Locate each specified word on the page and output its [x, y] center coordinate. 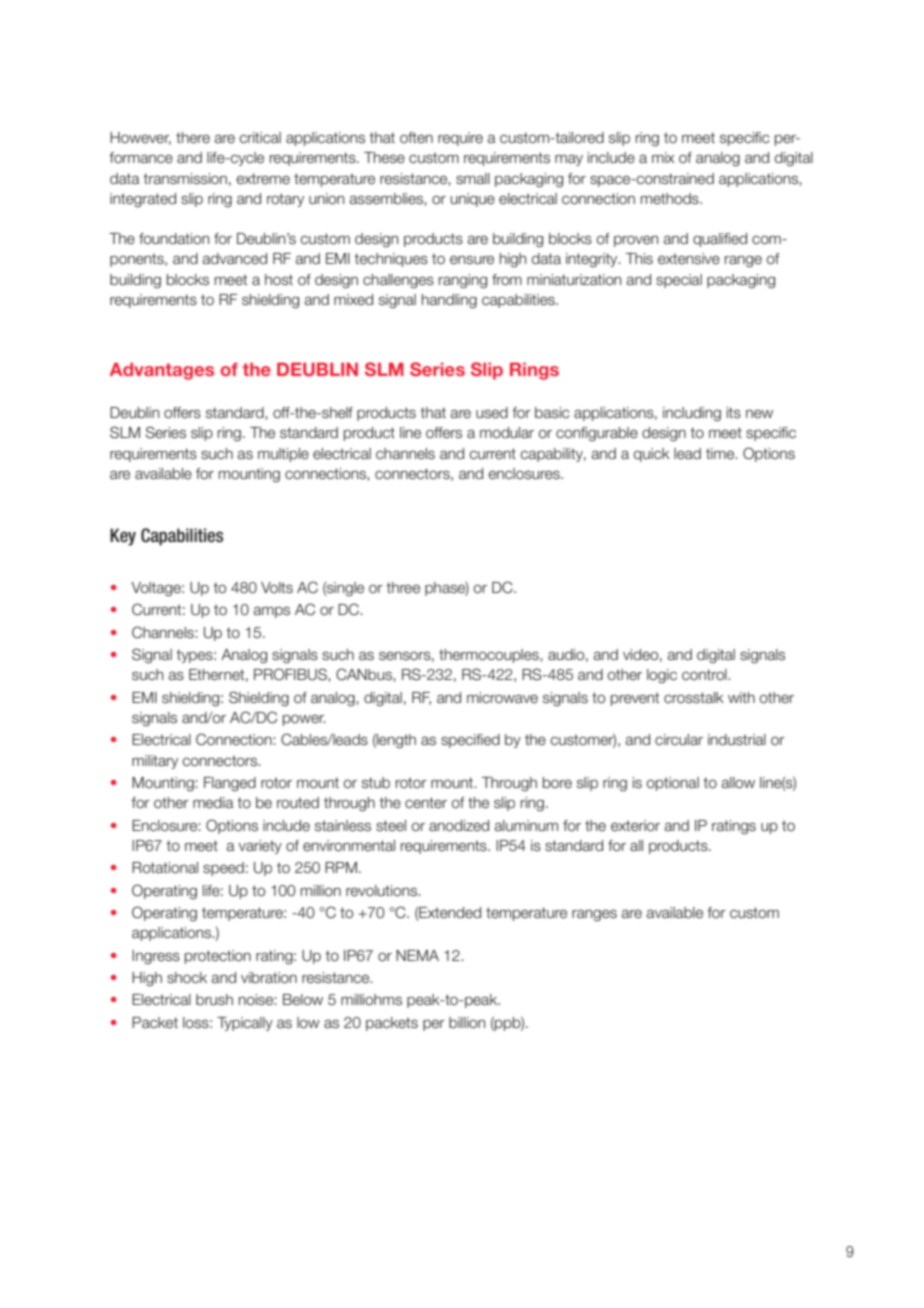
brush [214, 1000]
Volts [277, 588]
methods [671, 199]
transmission [185, 179]
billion [467, 1023]
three [403, 588]
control [705, 675]
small [473, 179]
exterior [635, 826]
